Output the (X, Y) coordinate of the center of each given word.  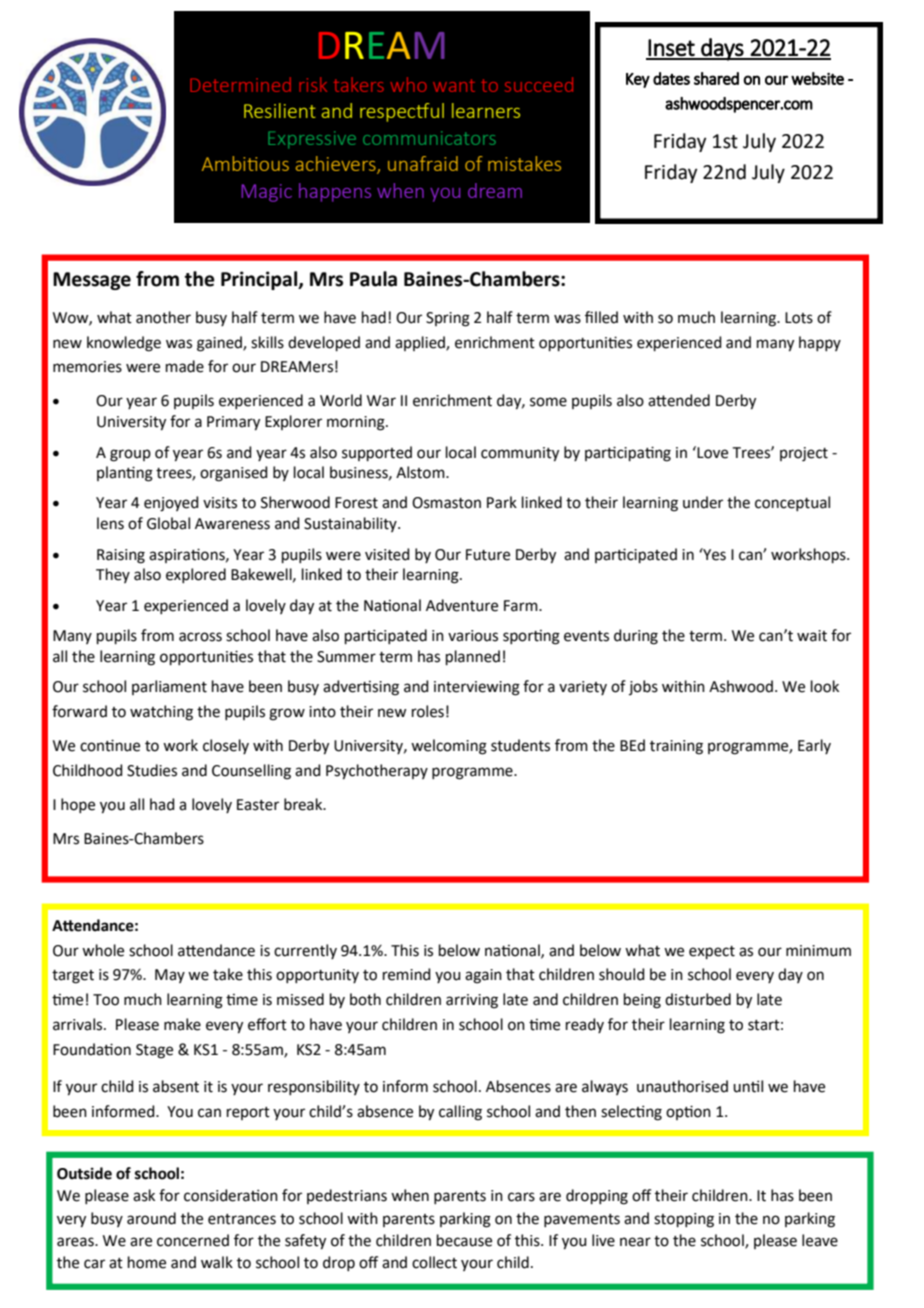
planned (473, 657)
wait (812, 636)
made (185, 366)
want (454, 85)
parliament (169, 687)
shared (716, 78)
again (483, 976)
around (151, 1218)
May (170, 976)
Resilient (280, 110)
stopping (684, 1220)
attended (679, 400)
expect (712, 952)
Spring (448, 319)
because (464, 1240)
